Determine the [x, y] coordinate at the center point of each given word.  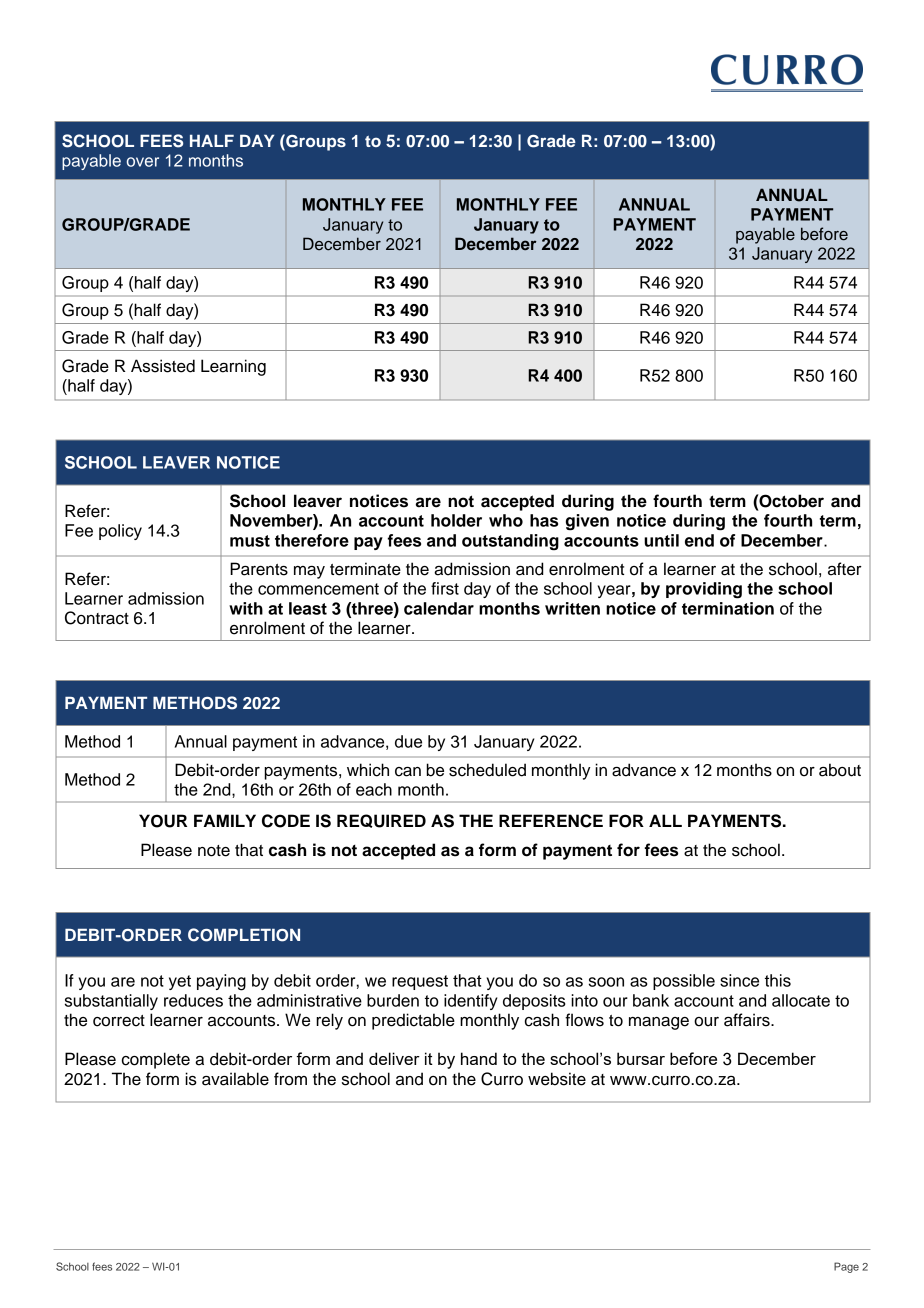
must [250, 541]
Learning [233, 367]
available [235, 1079]
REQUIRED [381, 821]
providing [704, 590]
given [587, 522]
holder [456, 520]
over [143, 162]
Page [846, 1267]
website [557, 1079]
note [214, 851]
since [739, 980]
